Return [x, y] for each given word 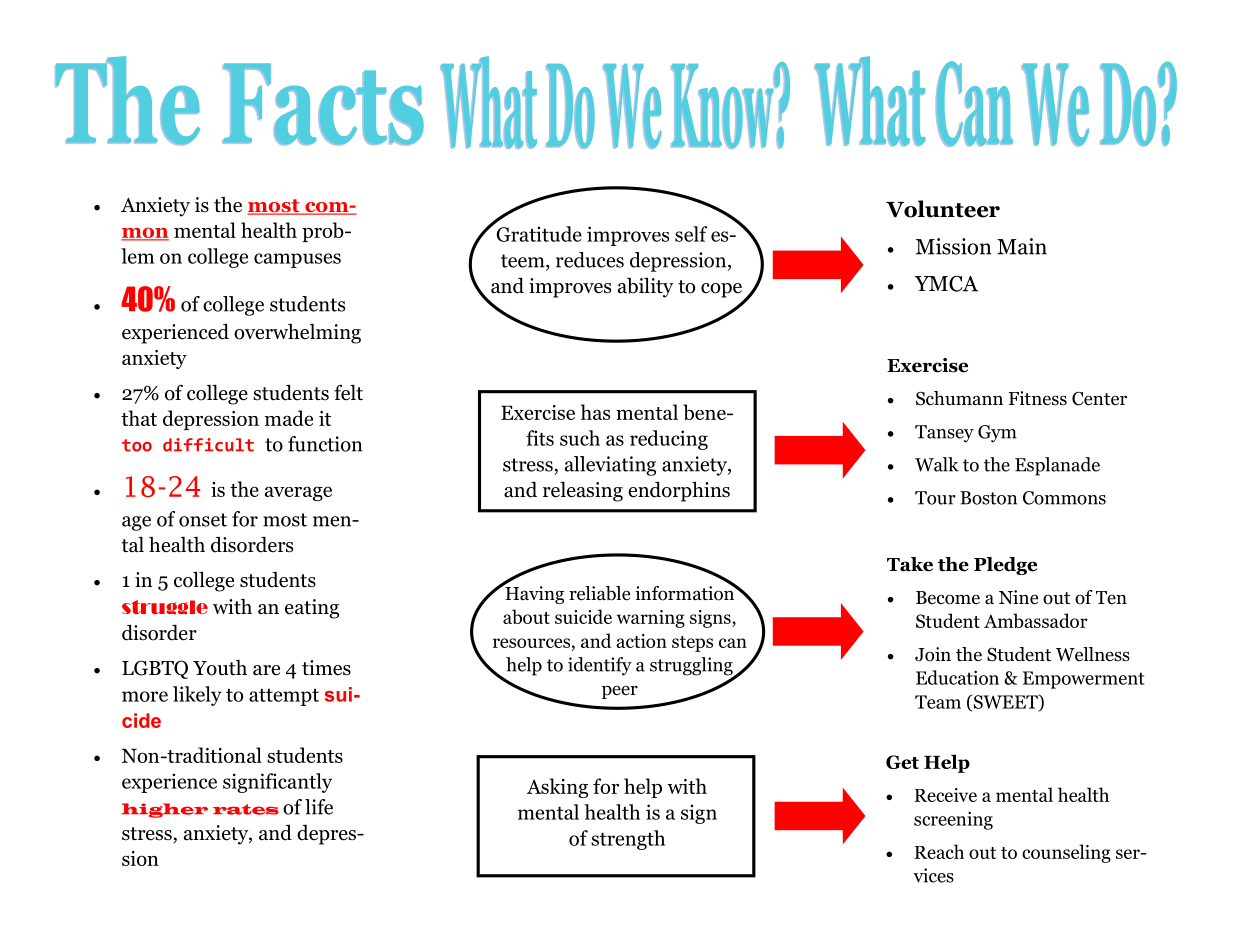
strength [628, 840]
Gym [997, 434]
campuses [297, 260]
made [289, 418]
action [641, 641]
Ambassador [1036, 620]
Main [1022, 246]
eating [312, 609]
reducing [669, 440]
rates [246, 809]
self [691, 234]
